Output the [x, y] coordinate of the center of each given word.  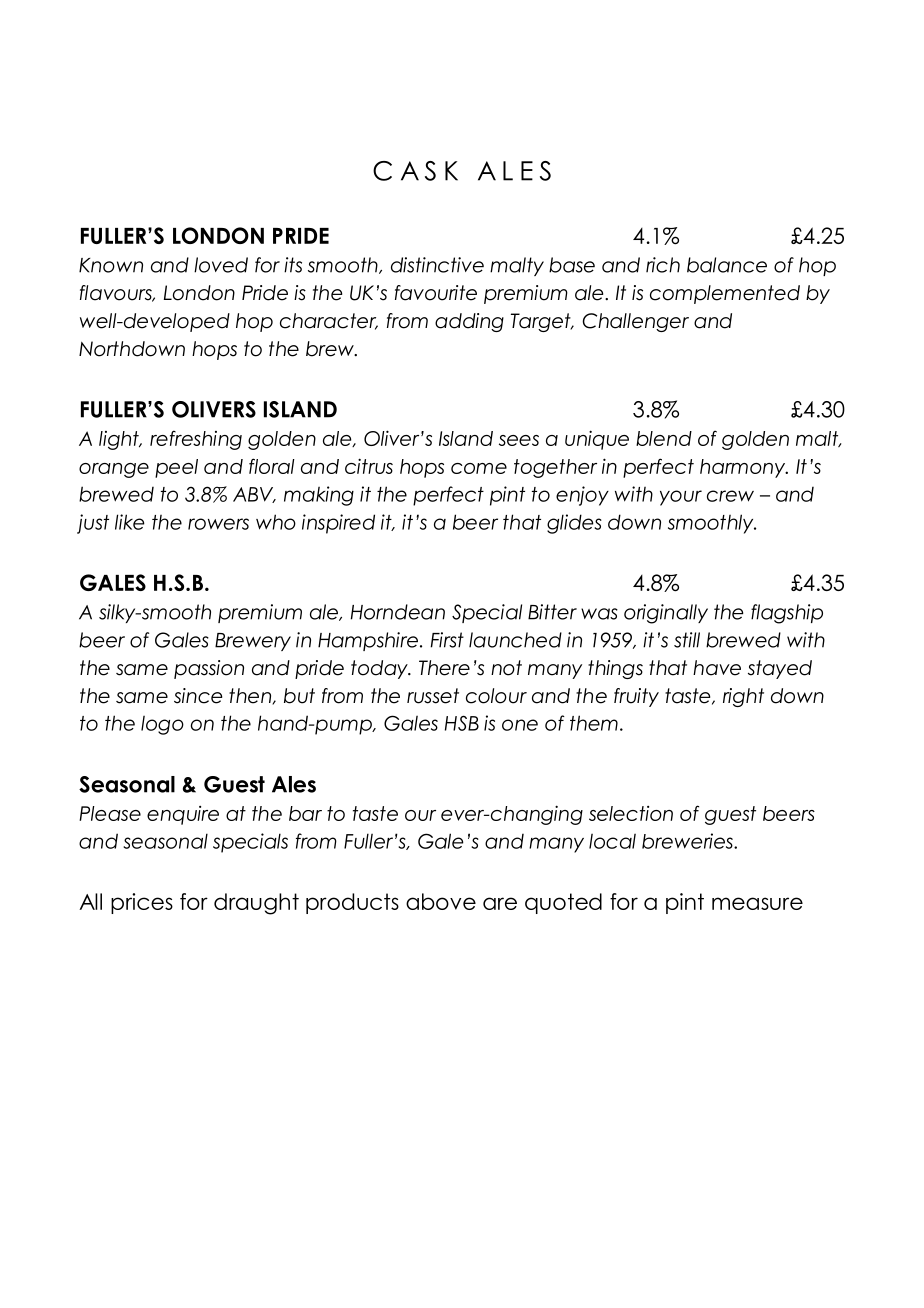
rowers [218, 524]
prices [142, 903]
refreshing [196, 440]
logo [162, 725]
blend [664, 438]
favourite [436, 293]
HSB [462, 723]
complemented [725, 294]
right [743, 697]
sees [519, 440]
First [447, 640]
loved [221, 265]
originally [666, 614]
